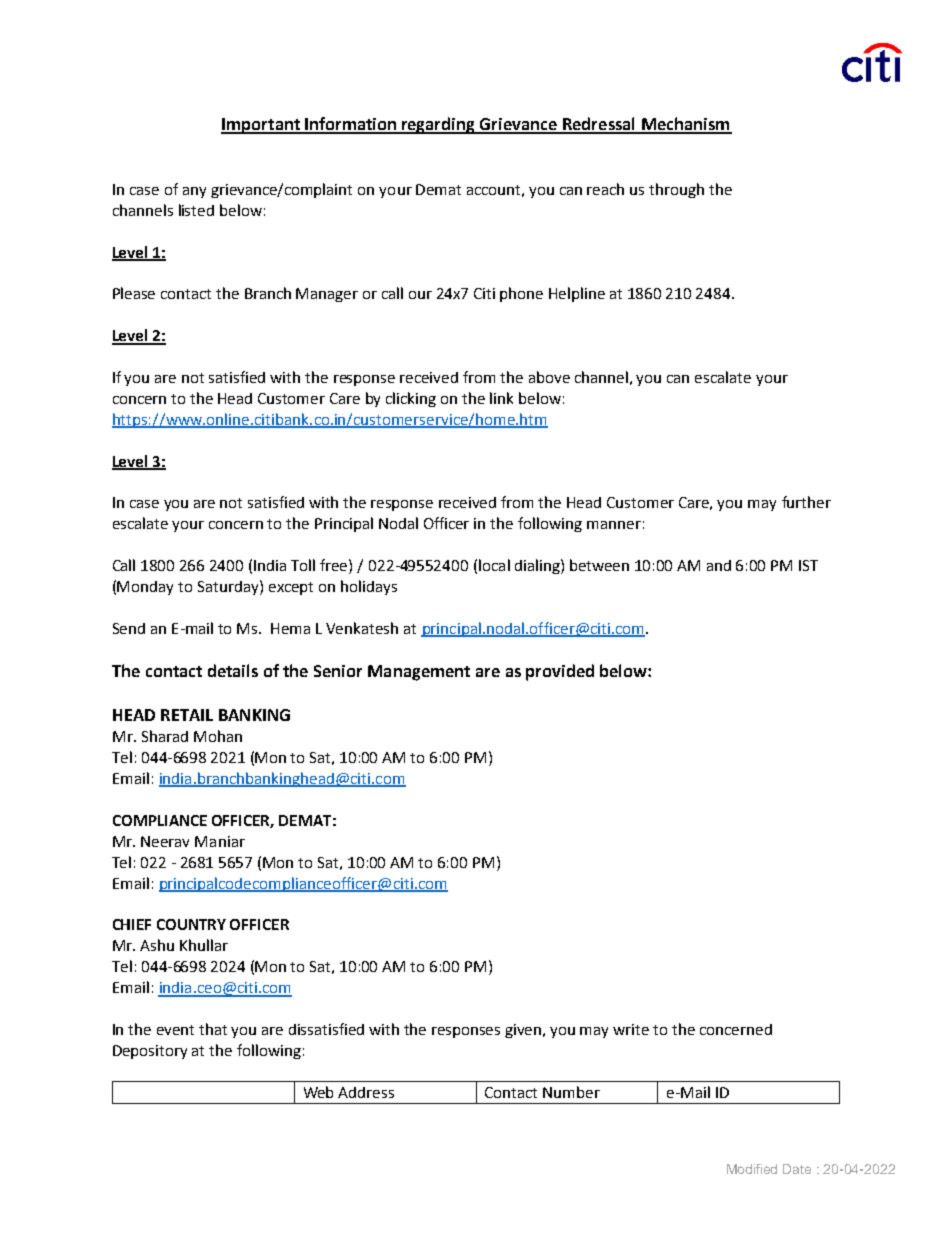 This screenshot has height=1233, width=952. Describe the element at coordinates (134, 293) in the screenshot. I see `Please` at that location.
